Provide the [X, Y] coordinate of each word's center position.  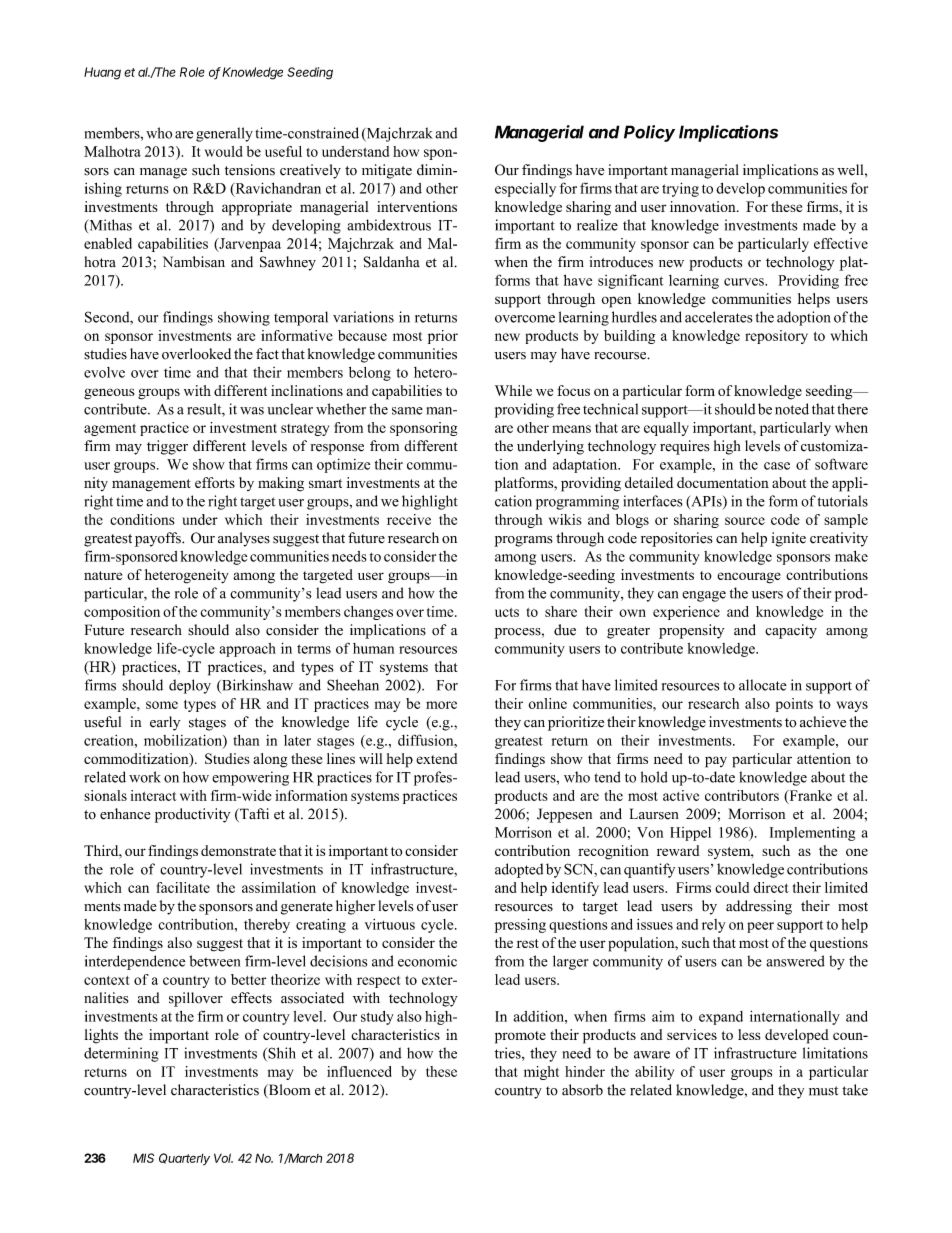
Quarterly [184, 1159]
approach [248, 650]
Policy [649, 133]
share [561, 611]
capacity [791, 631]
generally [224, 134]
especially [525, 190]
